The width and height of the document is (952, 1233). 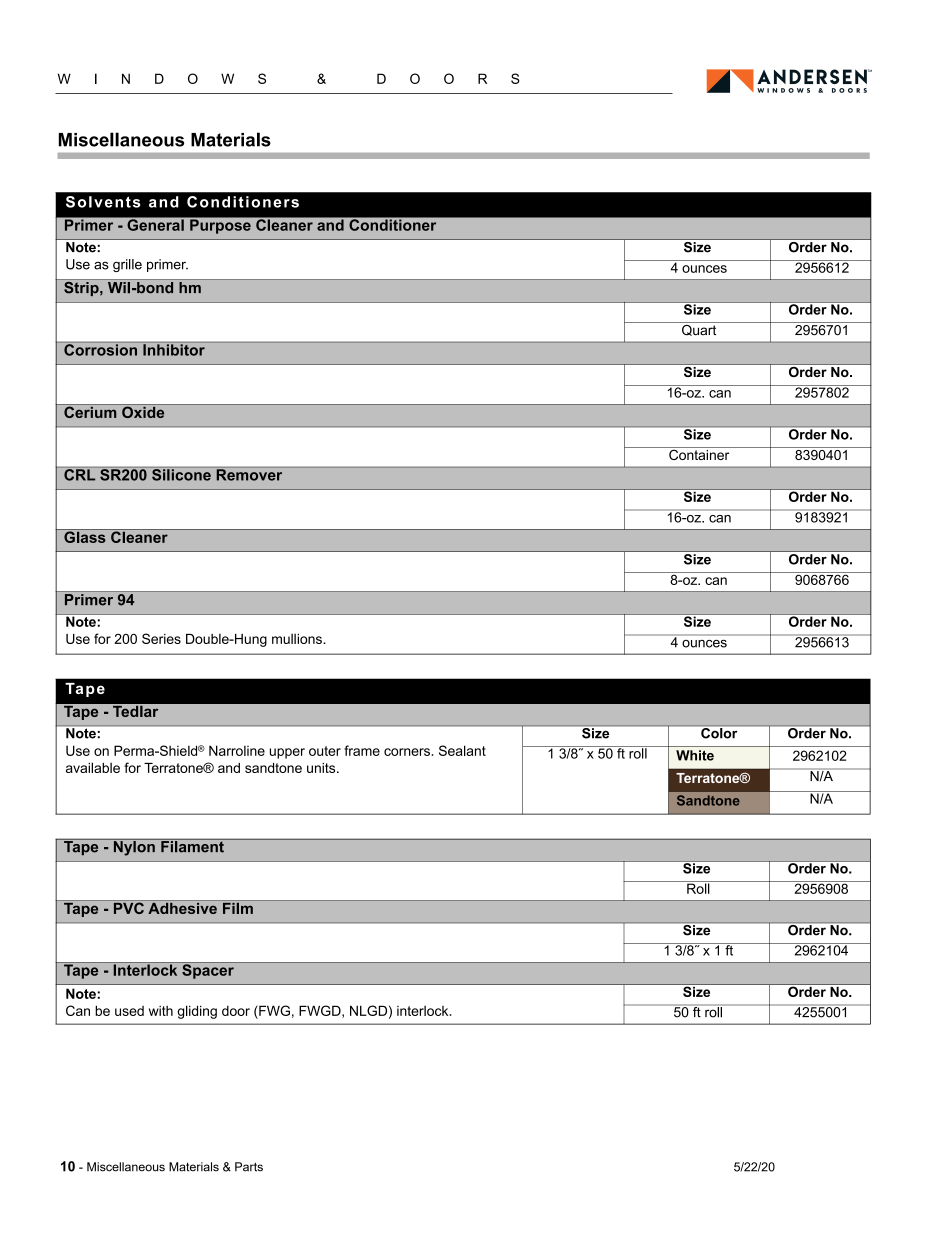 What do you see at coordinates (208, 970) in the document?
I see `Spacer` at bounding box center [208, 970].
